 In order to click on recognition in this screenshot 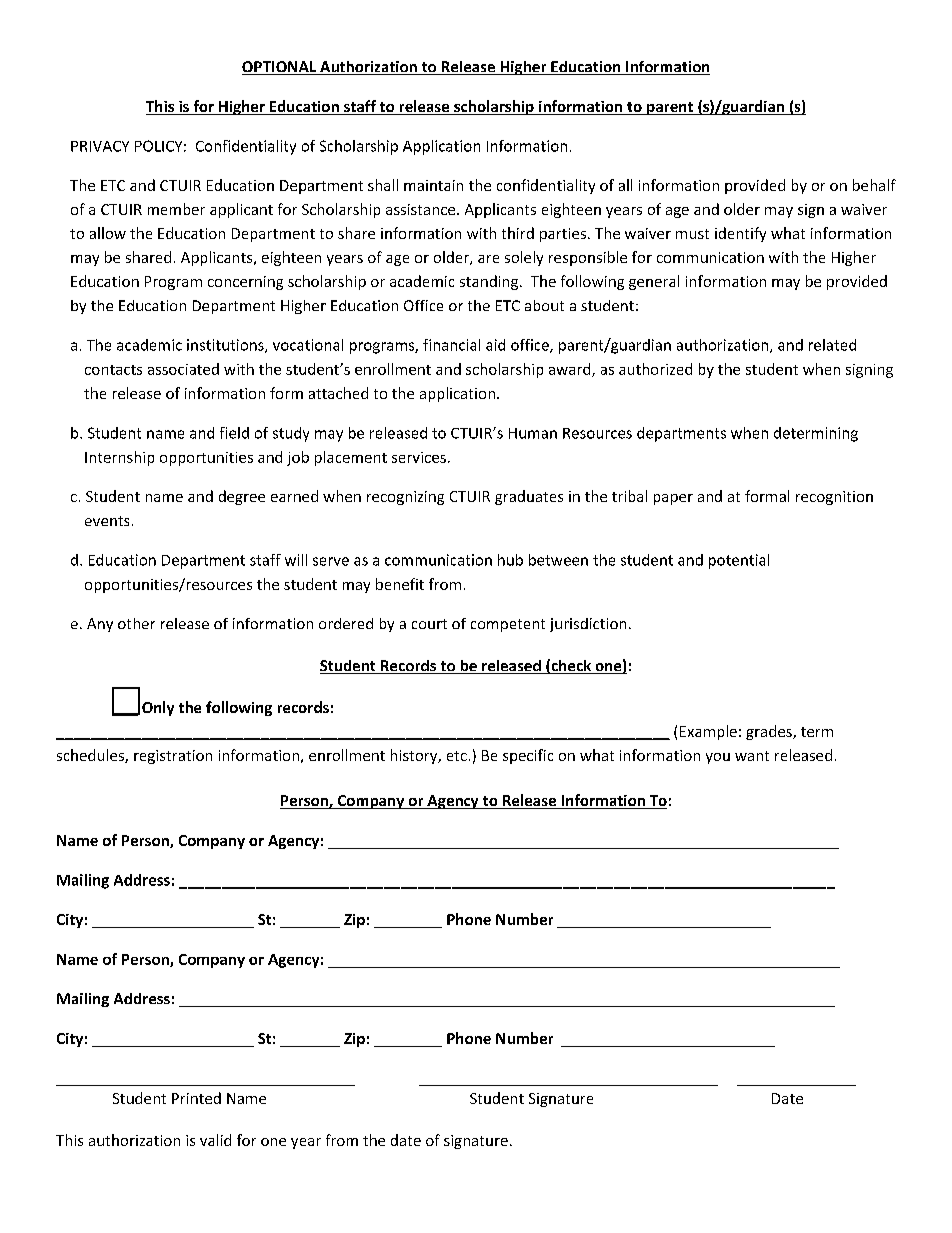, I will do `click(834, 498)`.
